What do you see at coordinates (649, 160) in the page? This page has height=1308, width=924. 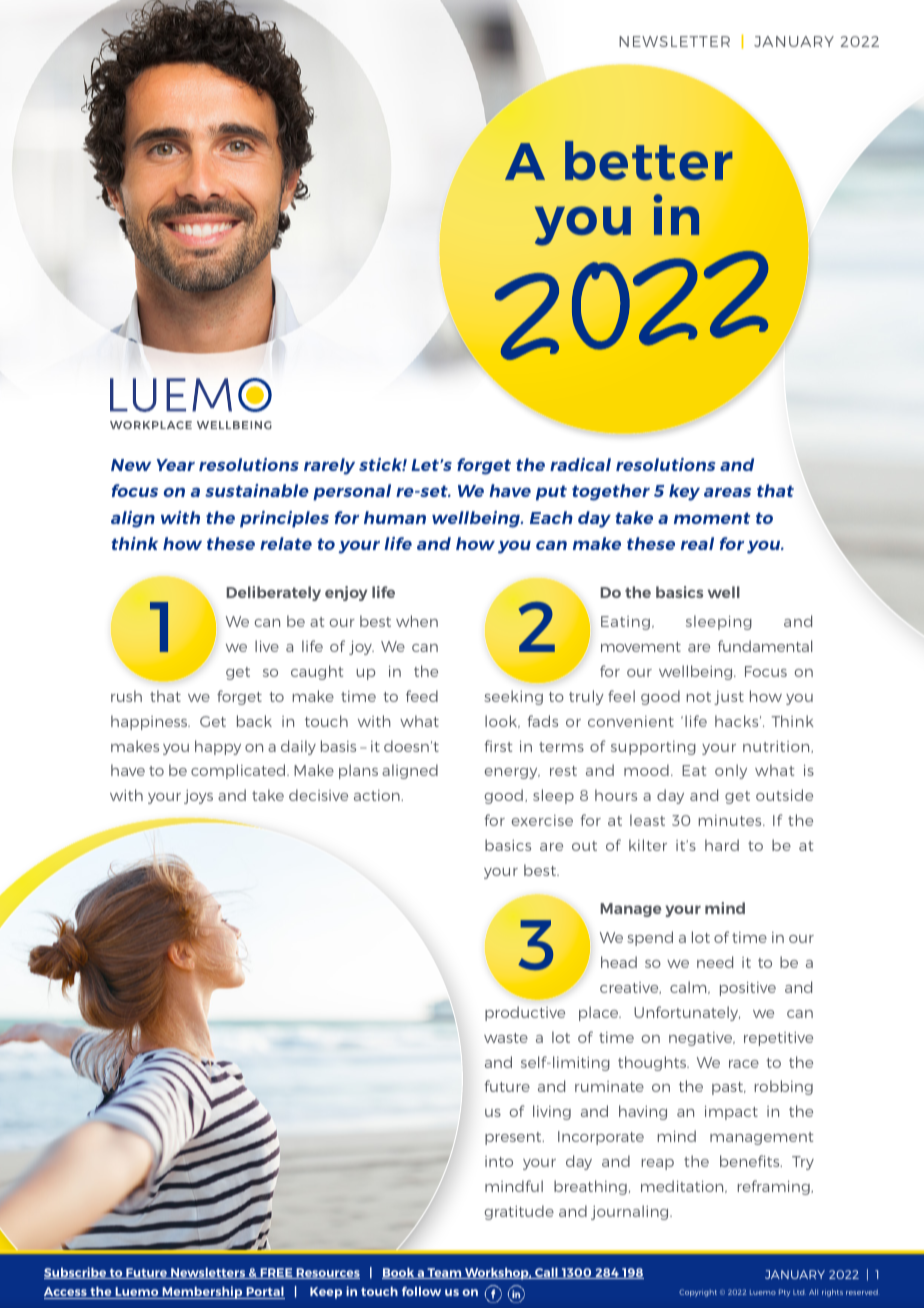 I see `better` at bounding box center [649, 160].
